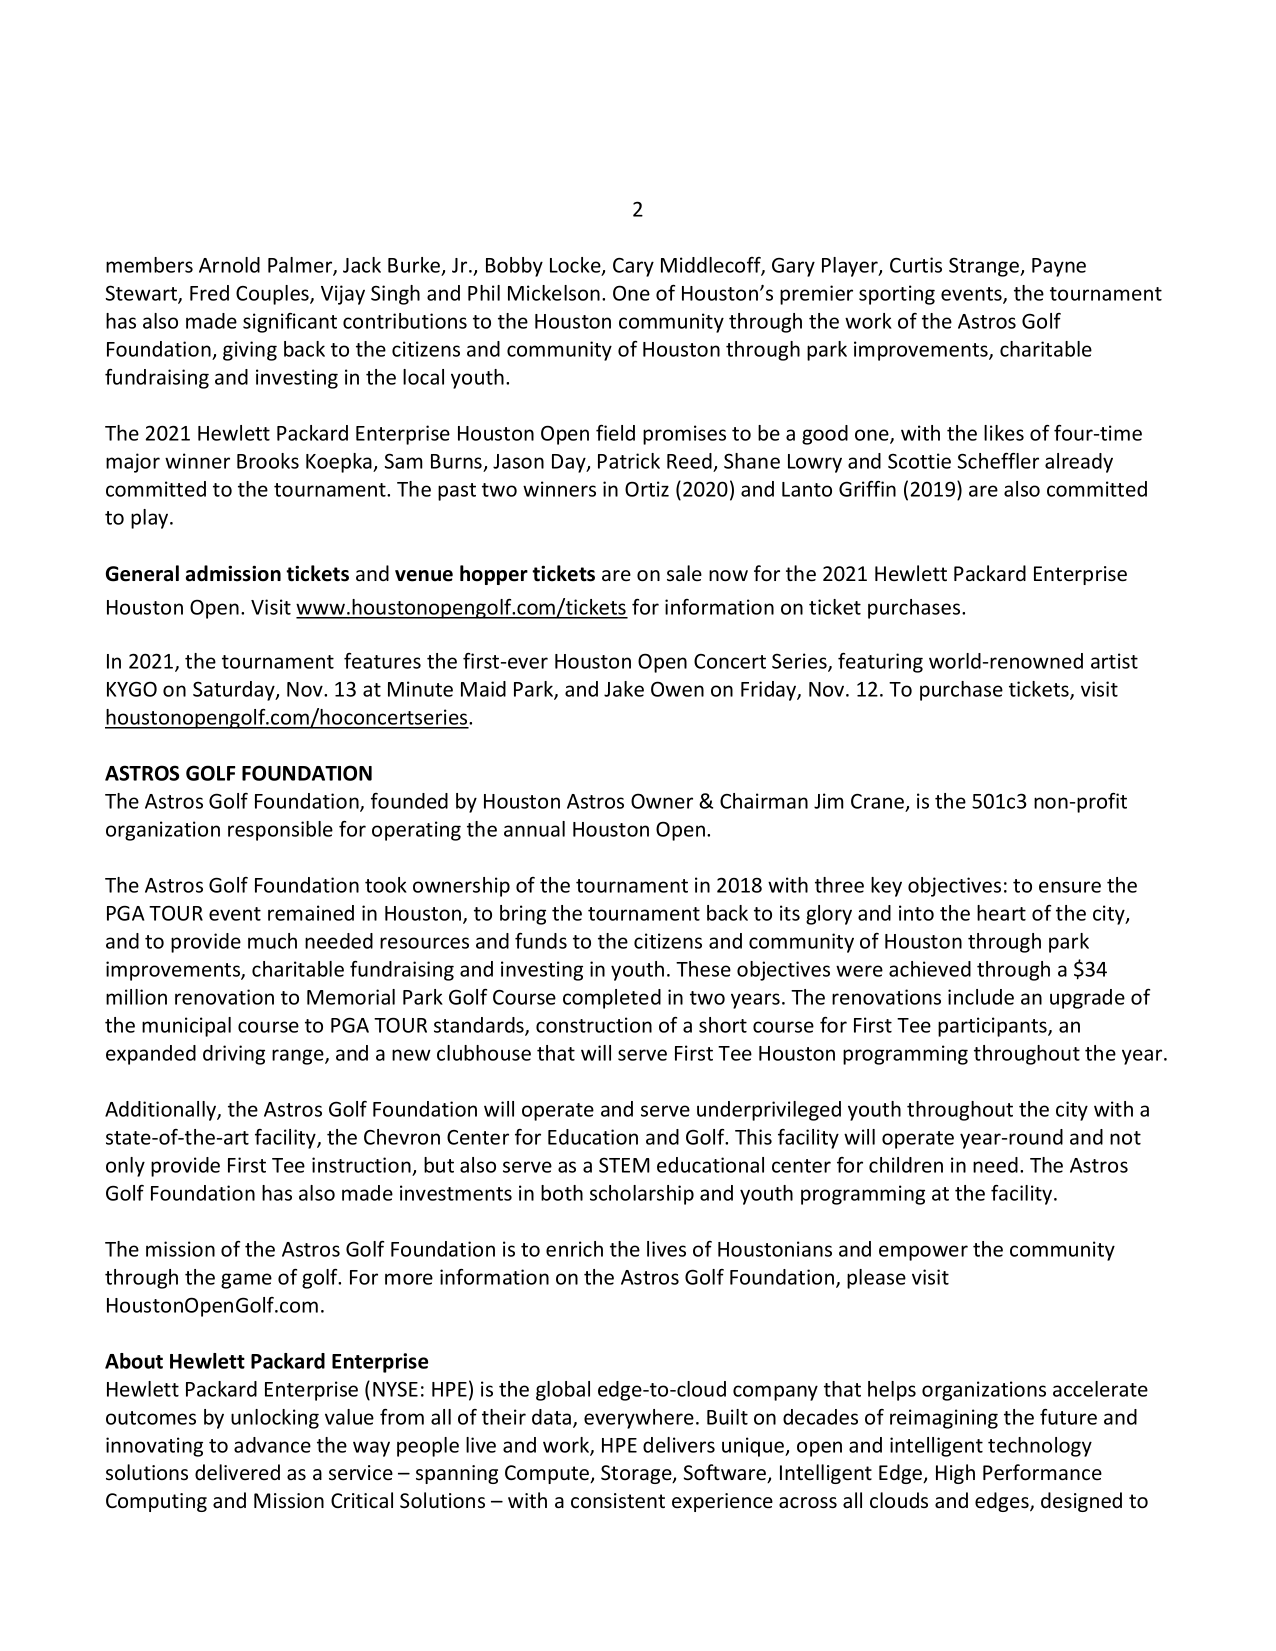 The width and height of the screenshot is (1276, 1651). I want to click on bring, so click(523, 915).
